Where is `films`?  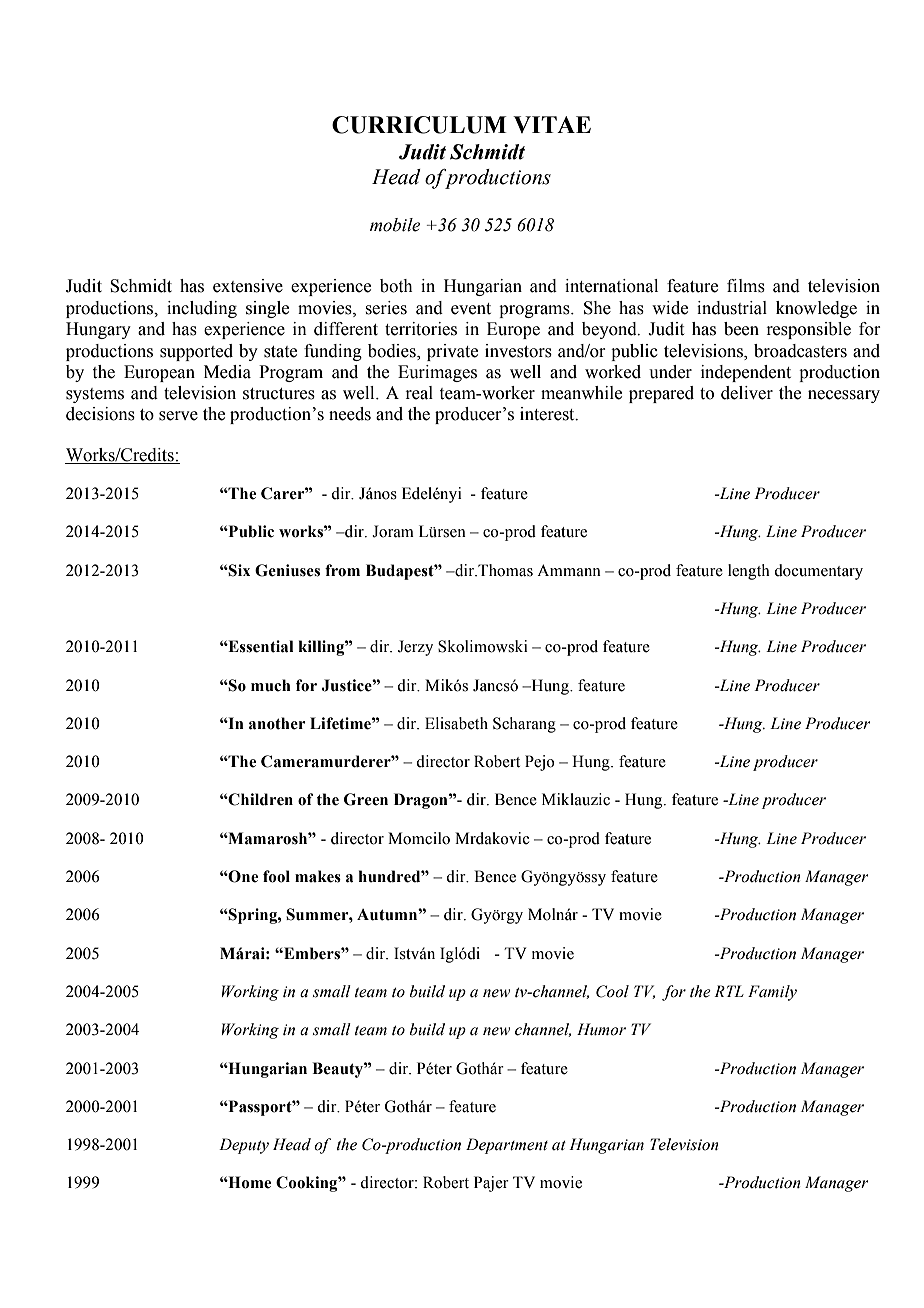 films is located at coordinates (746, 286).
